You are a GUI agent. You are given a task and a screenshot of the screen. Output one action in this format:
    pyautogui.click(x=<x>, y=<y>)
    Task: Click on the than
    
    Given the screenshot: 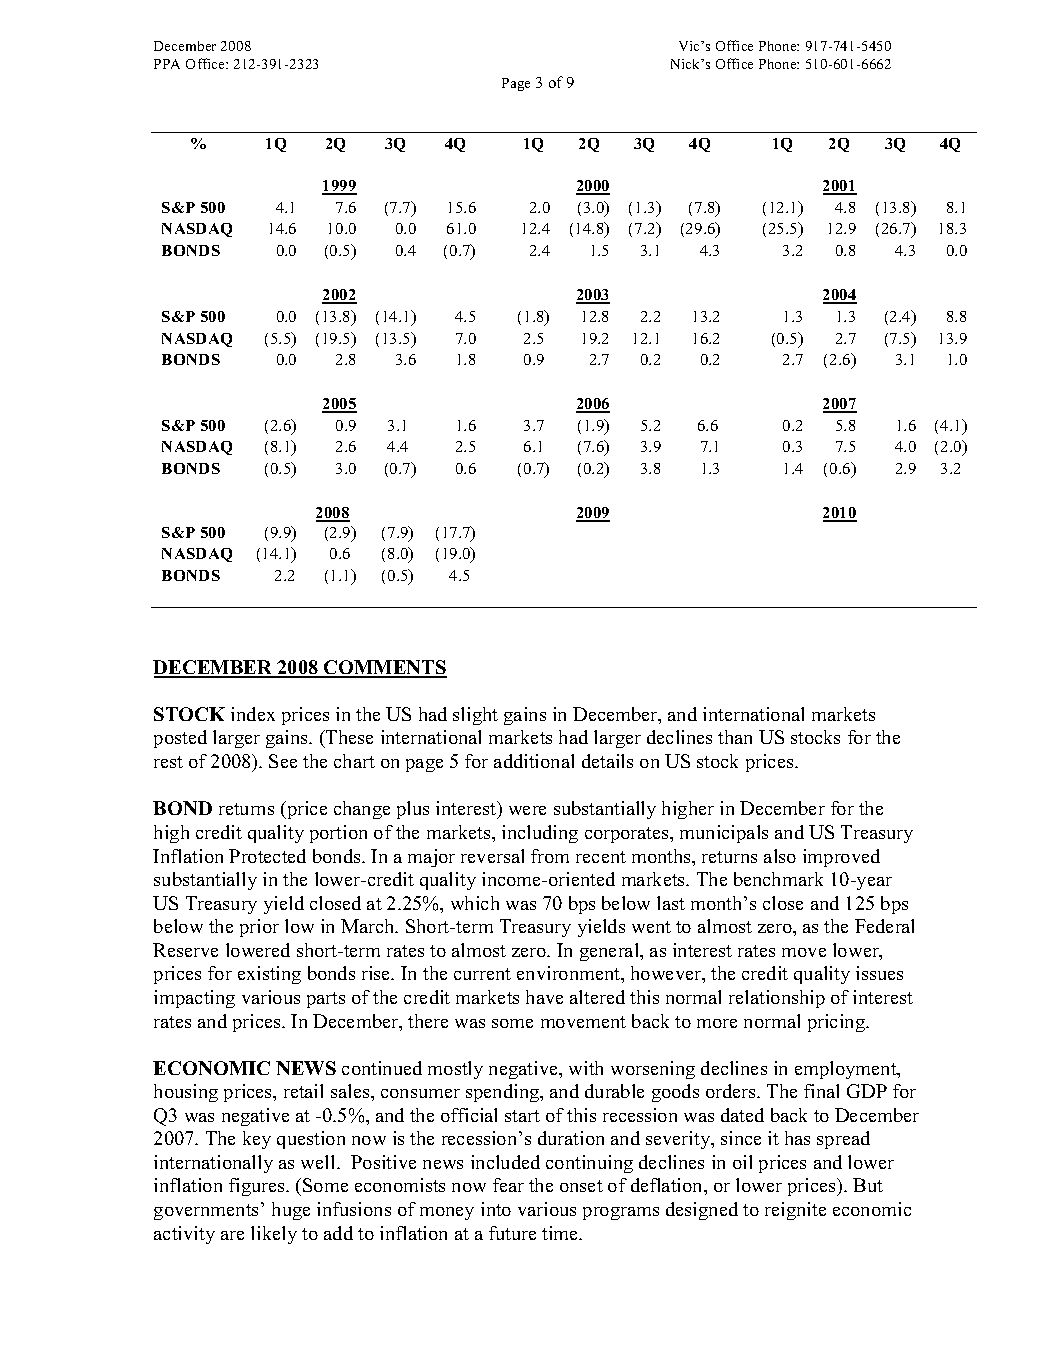 What is the action you would take?
    pyautogui.click(x=735, y=737)
